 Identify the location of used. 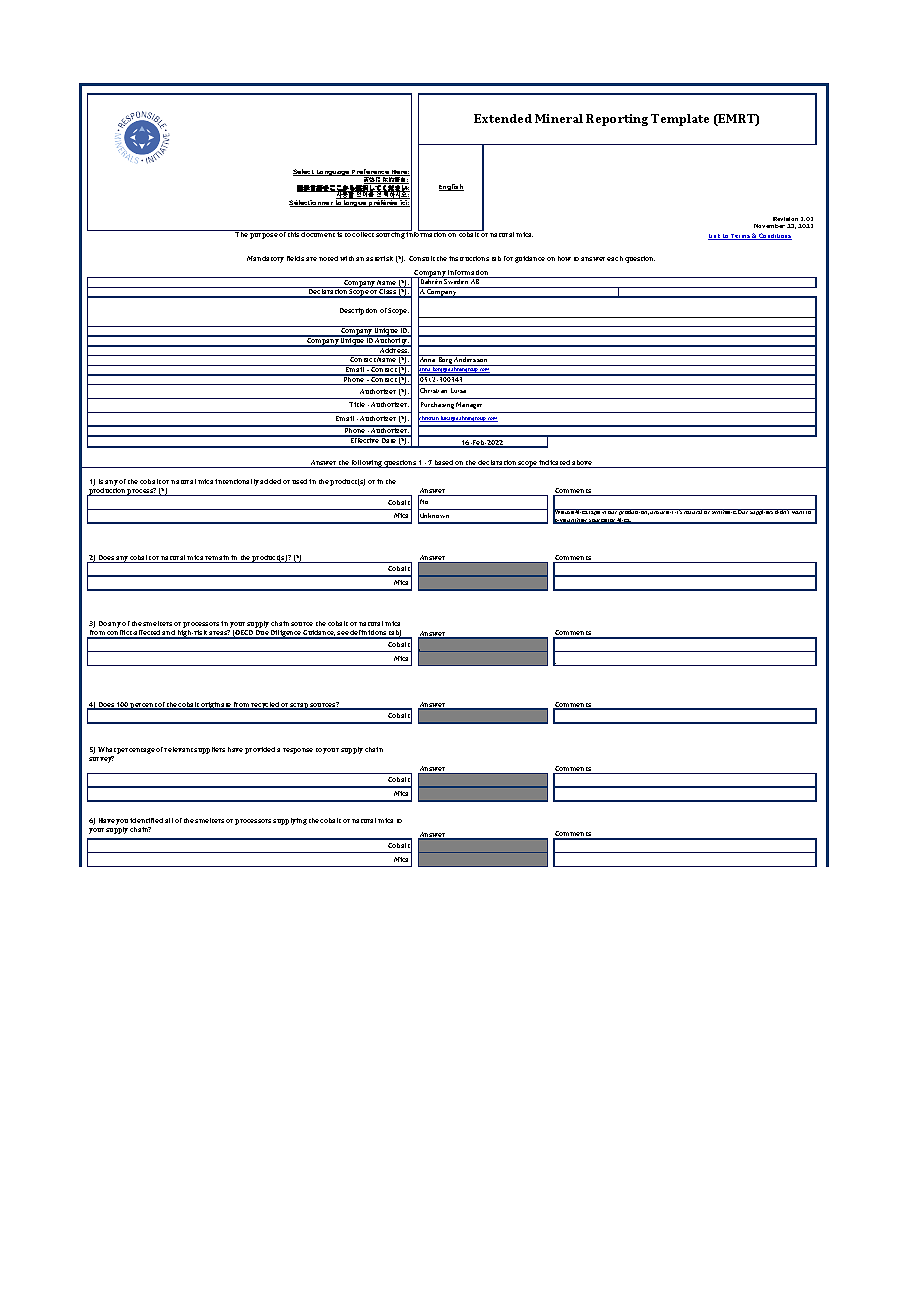
(301, 481).
